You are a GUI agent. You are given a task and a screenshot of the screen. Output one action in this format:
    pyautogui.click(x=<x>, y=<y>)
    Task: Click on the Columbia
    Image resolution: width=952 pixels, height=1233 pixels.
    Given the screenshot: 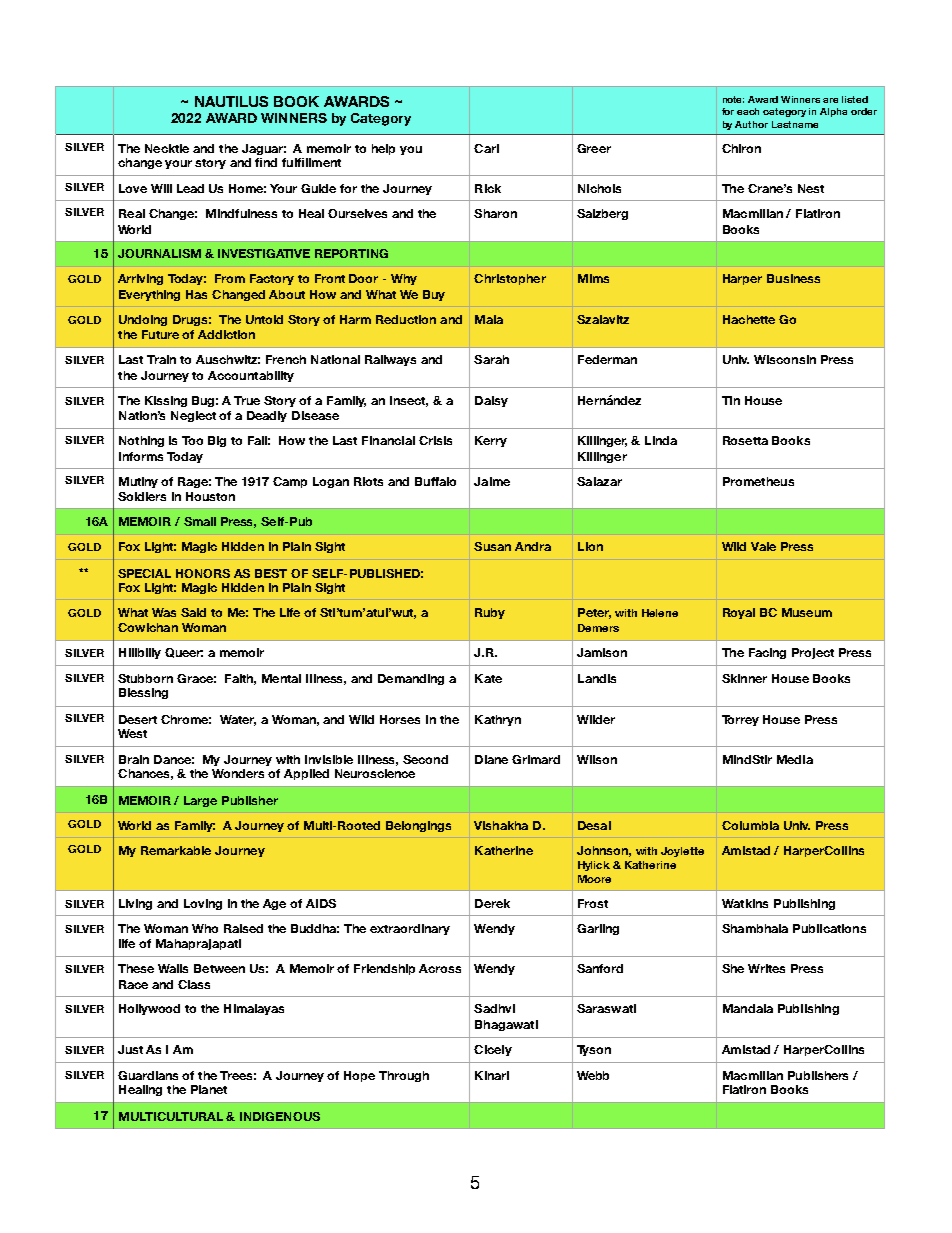 What is the action you would take?
    pyautogui.click(x=750, y=825)
